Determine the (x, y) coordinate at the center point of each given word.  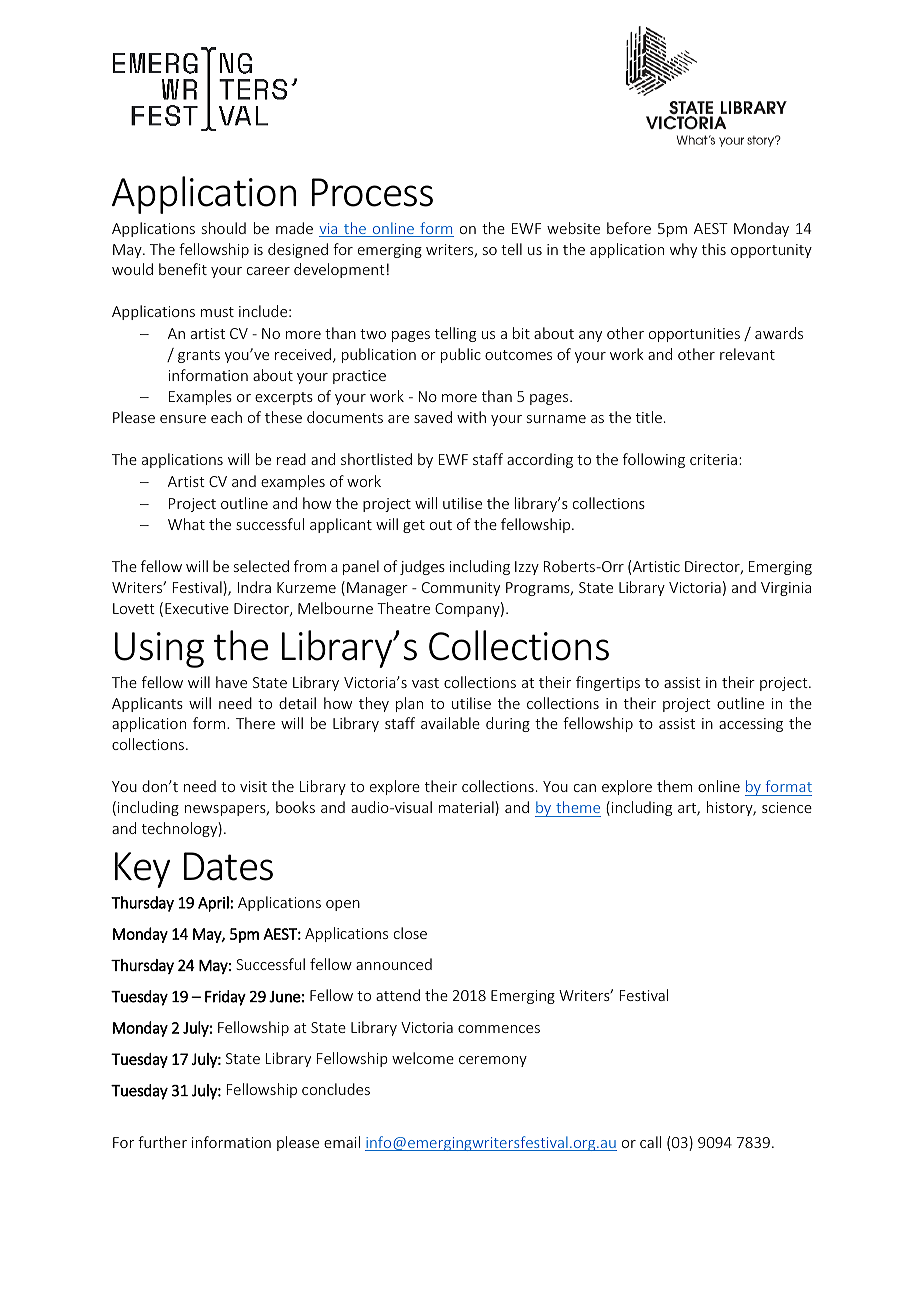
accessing (751, 725)
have (231, 682)
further (162, 1142)
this (714, 249)
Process (372, 192)
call (650, 1142)
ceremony (493, 1061)
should (224, 228)
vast (425, 683)
